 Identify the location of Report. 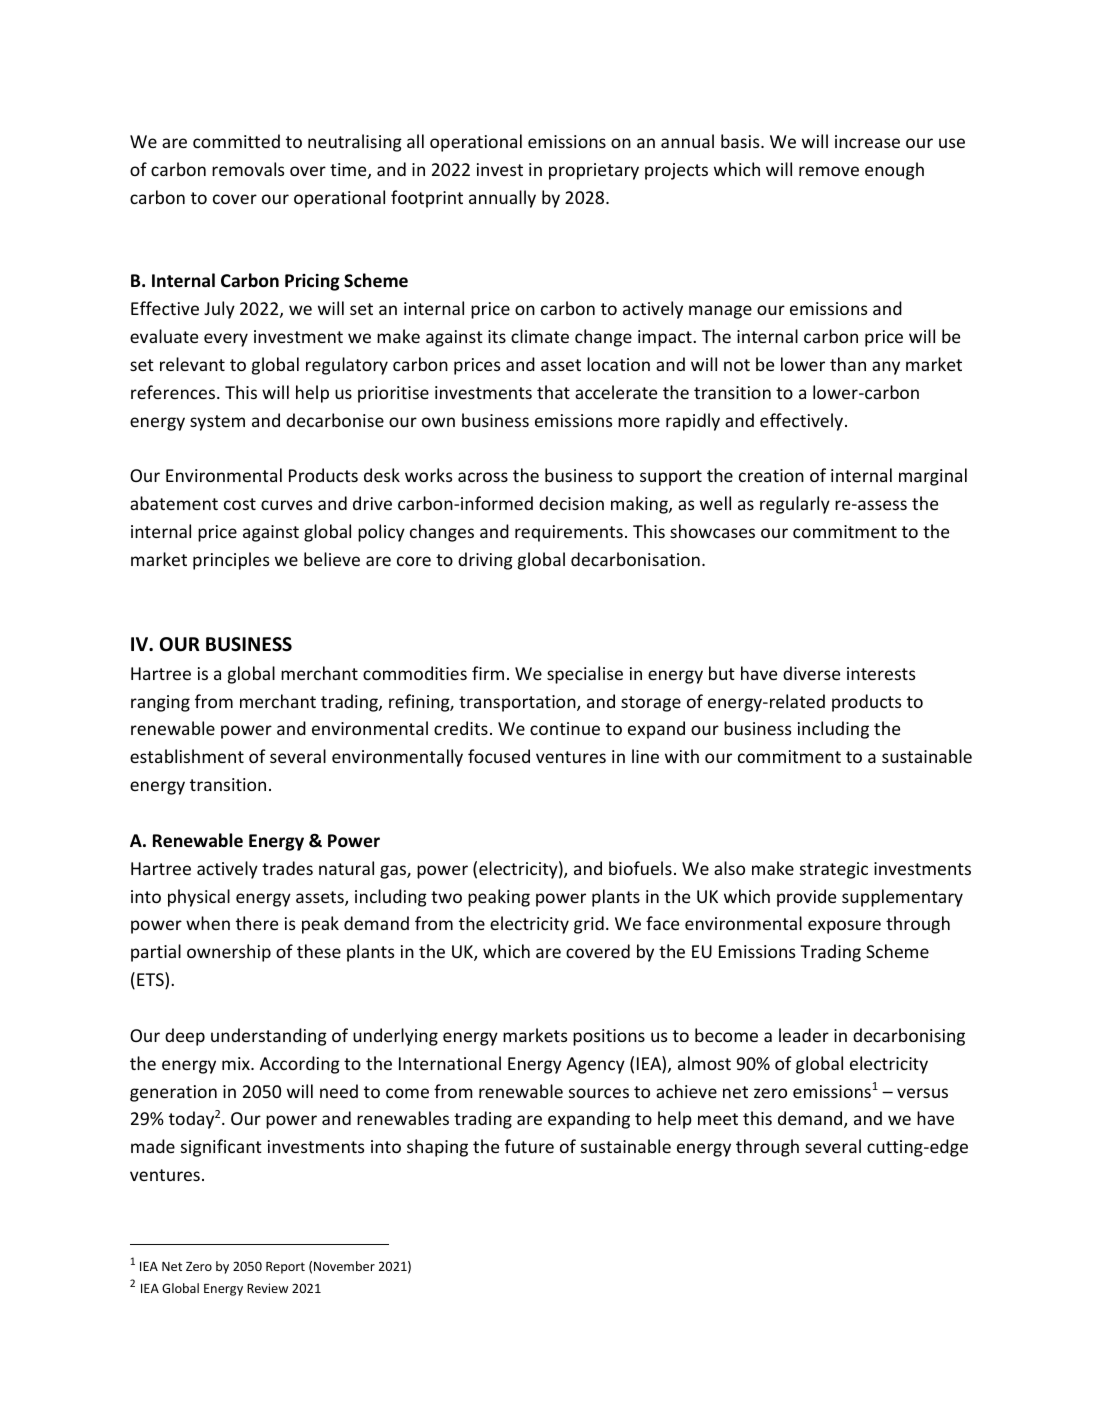
(285, 1268).
